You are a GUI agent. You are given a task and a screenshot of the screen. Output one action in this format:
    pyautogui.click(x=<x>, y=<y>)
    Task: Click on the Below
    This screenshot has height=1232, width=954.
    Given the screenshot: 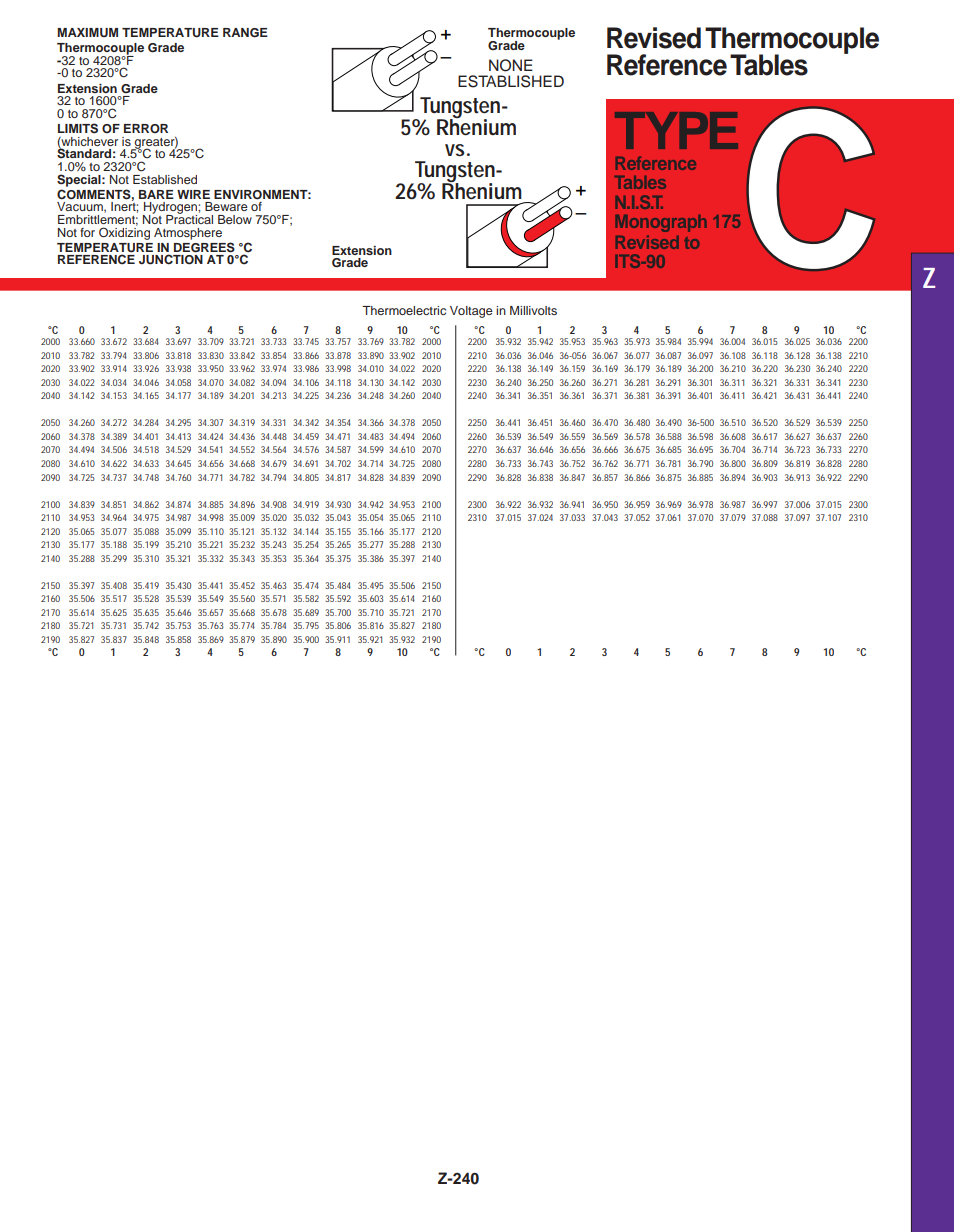 What is the action you would take?
    pyautogui.click(x=235, y=219)
